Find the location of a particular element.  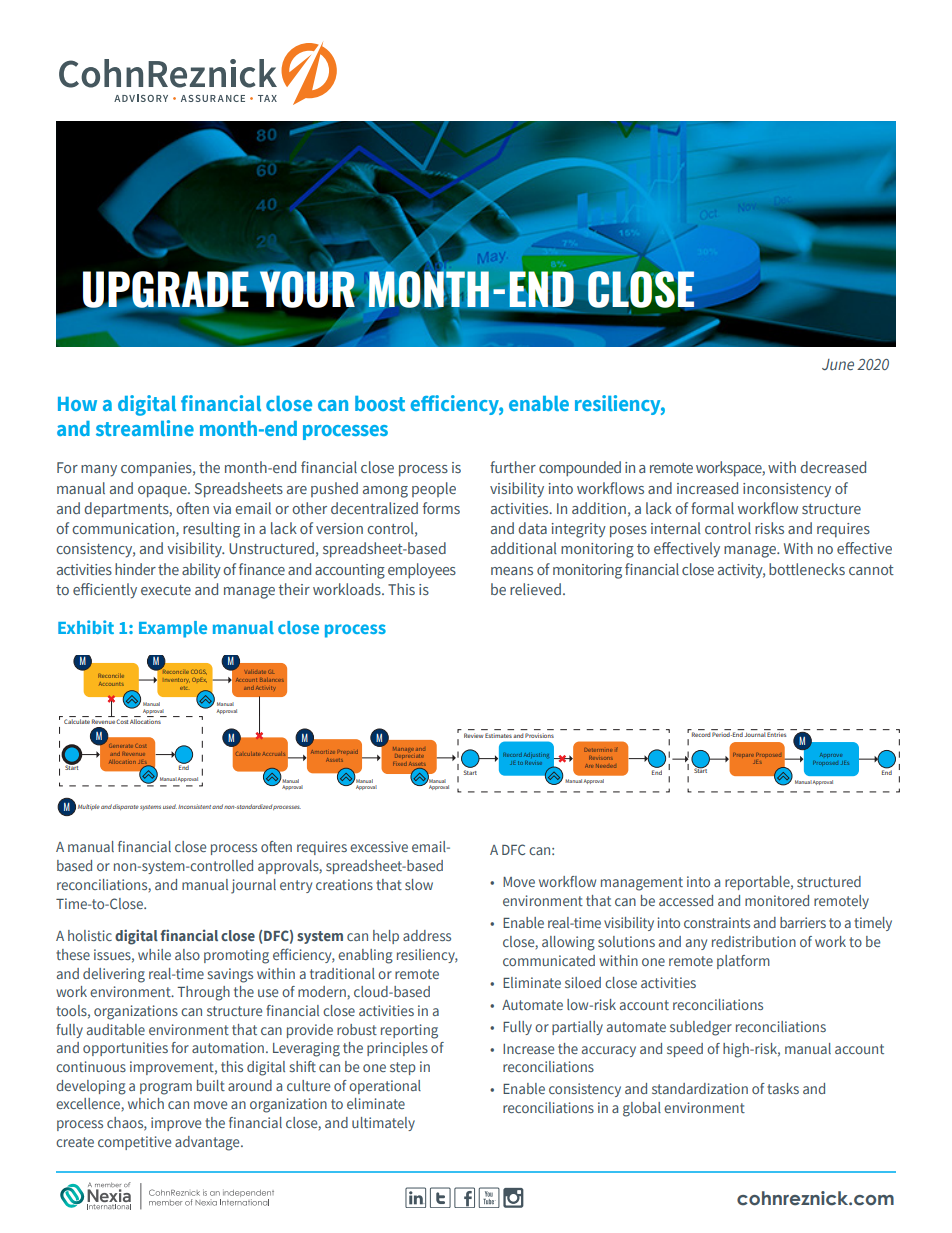

bottlenecks is located at coordinates (807, 569).
